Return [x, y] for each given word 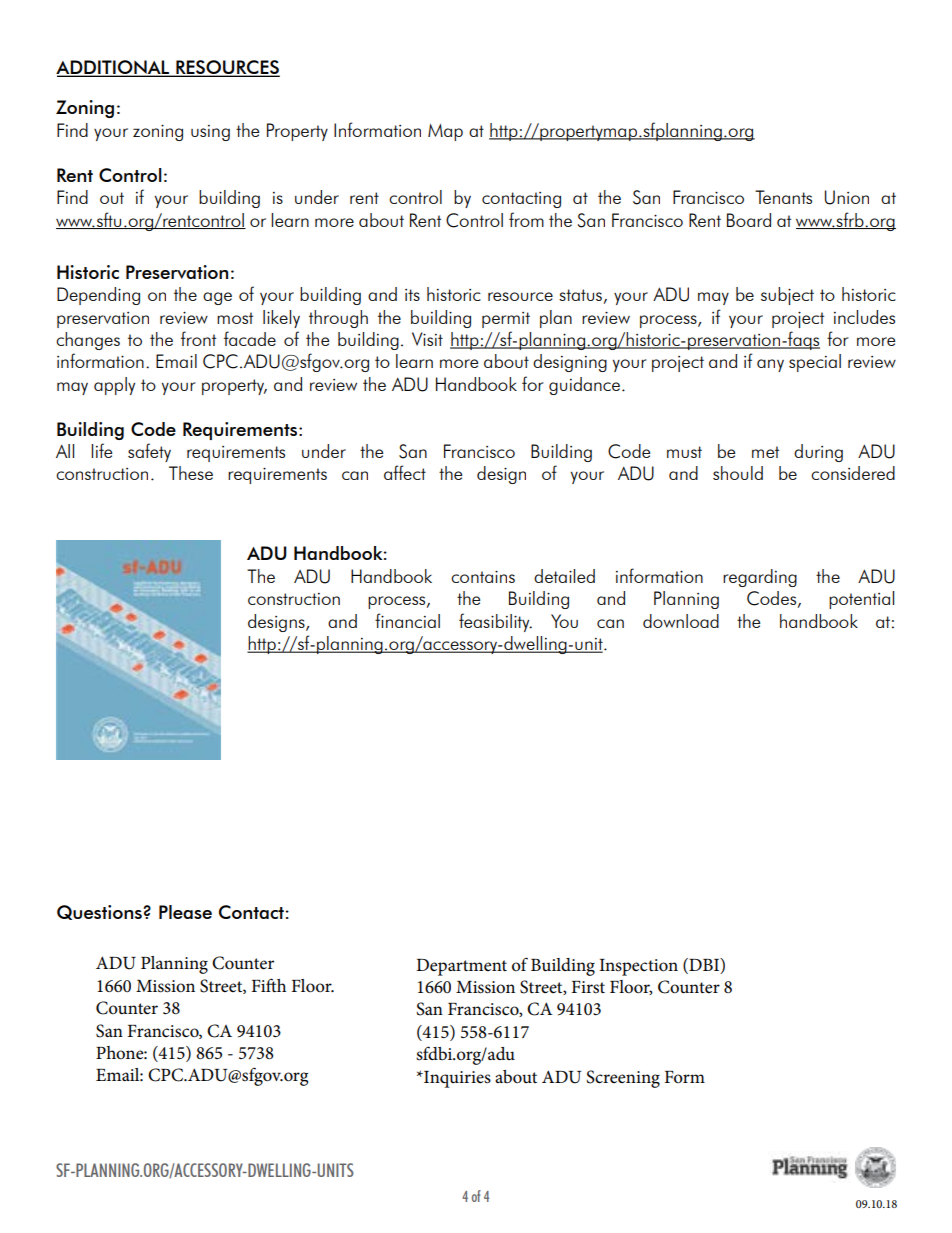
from [526, 219]
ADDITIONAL [114, 68]
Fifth [269, 985]
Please [185, 912]
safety [149, 452]
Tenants [783, 197]
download [681, 621]
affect [405, 472]
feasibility [495, 622]
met [765, 452]
